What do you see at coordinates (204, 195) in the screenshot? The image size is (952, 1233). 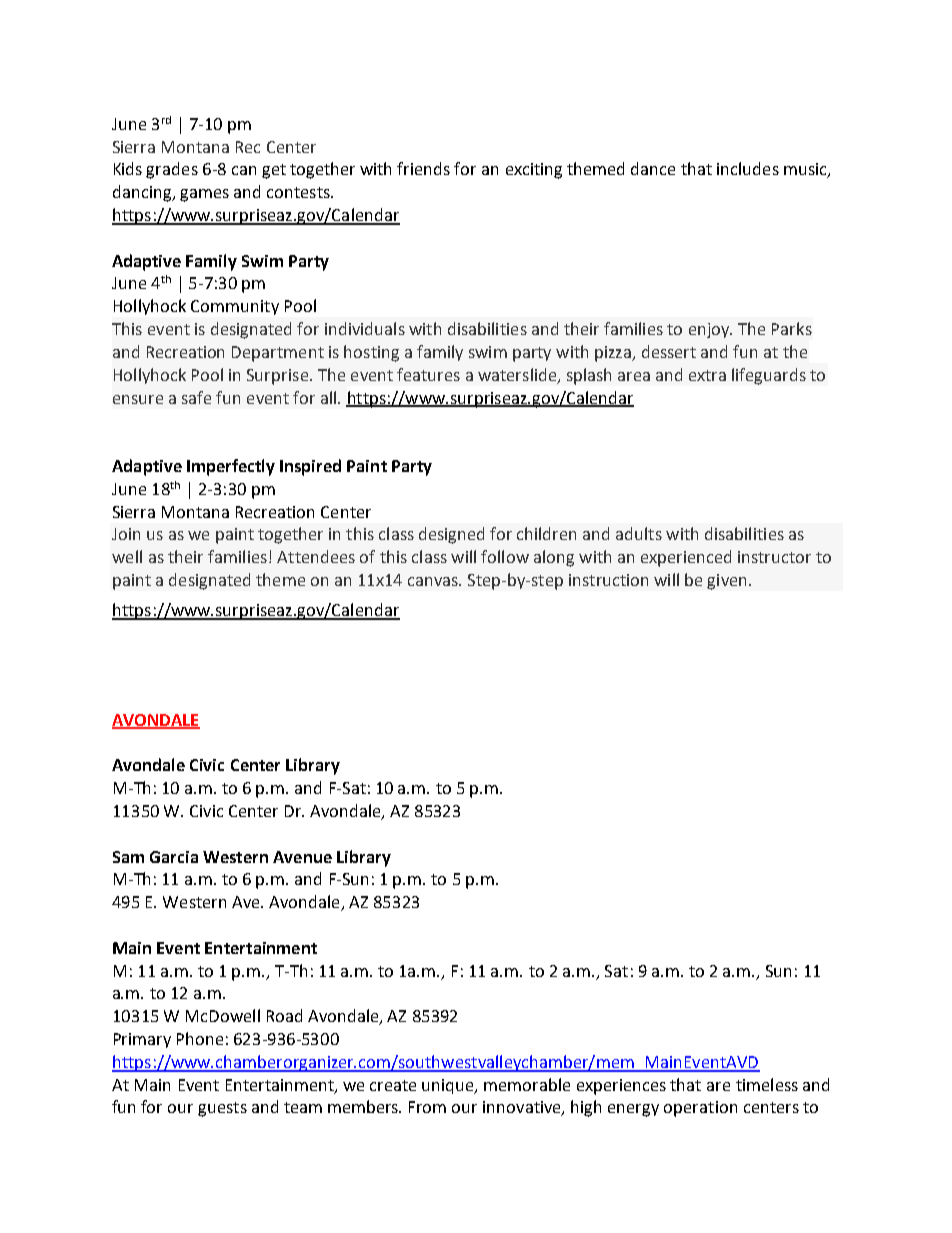 I see `games` at bounding box center [204, 195].
